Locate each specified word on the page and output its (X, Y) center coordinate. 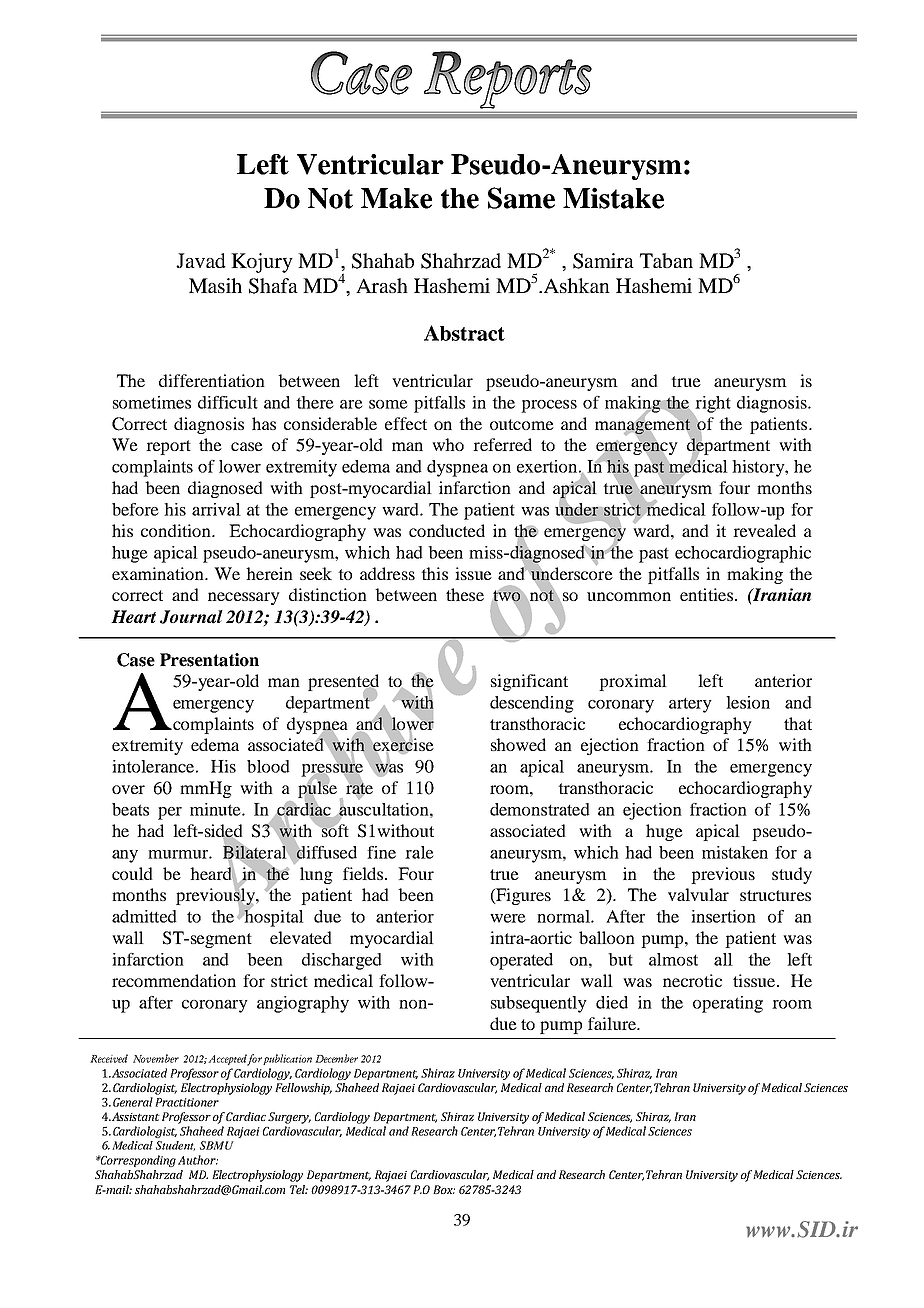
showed (518, 744)
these (465, 594)
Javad (201, 260)
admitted (144, 916)
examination (159, 573)
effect (406, 423)
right (712, 405)
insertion (723, 916)
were (508, 918)
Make (396, 198)
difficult (228, 402)
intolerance (153, 766)
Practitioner (187, 1102)
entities (706, 594)
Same (521, 198)
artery (690, 705)
